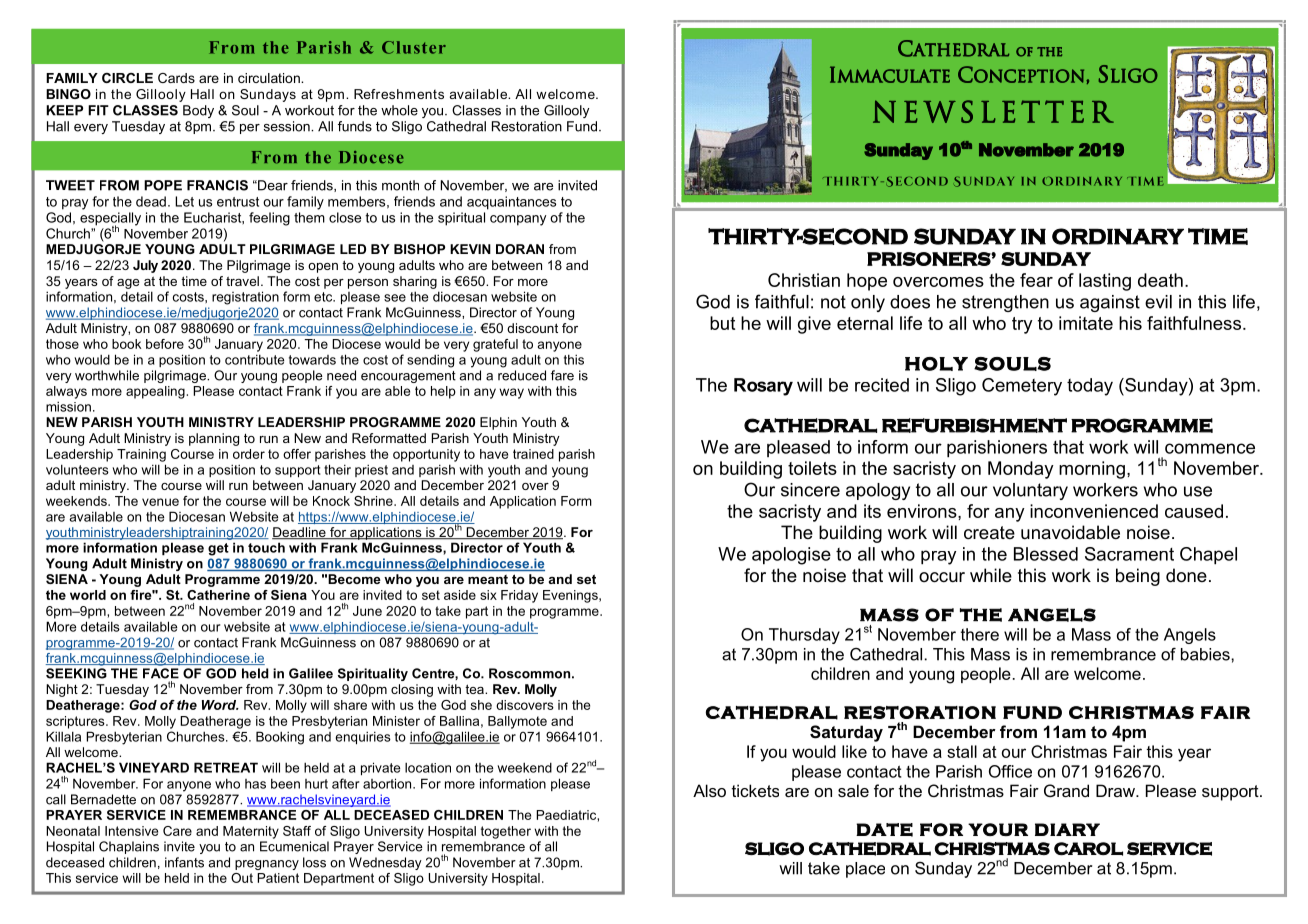  I want to click on fear, so click(1036, 280).
